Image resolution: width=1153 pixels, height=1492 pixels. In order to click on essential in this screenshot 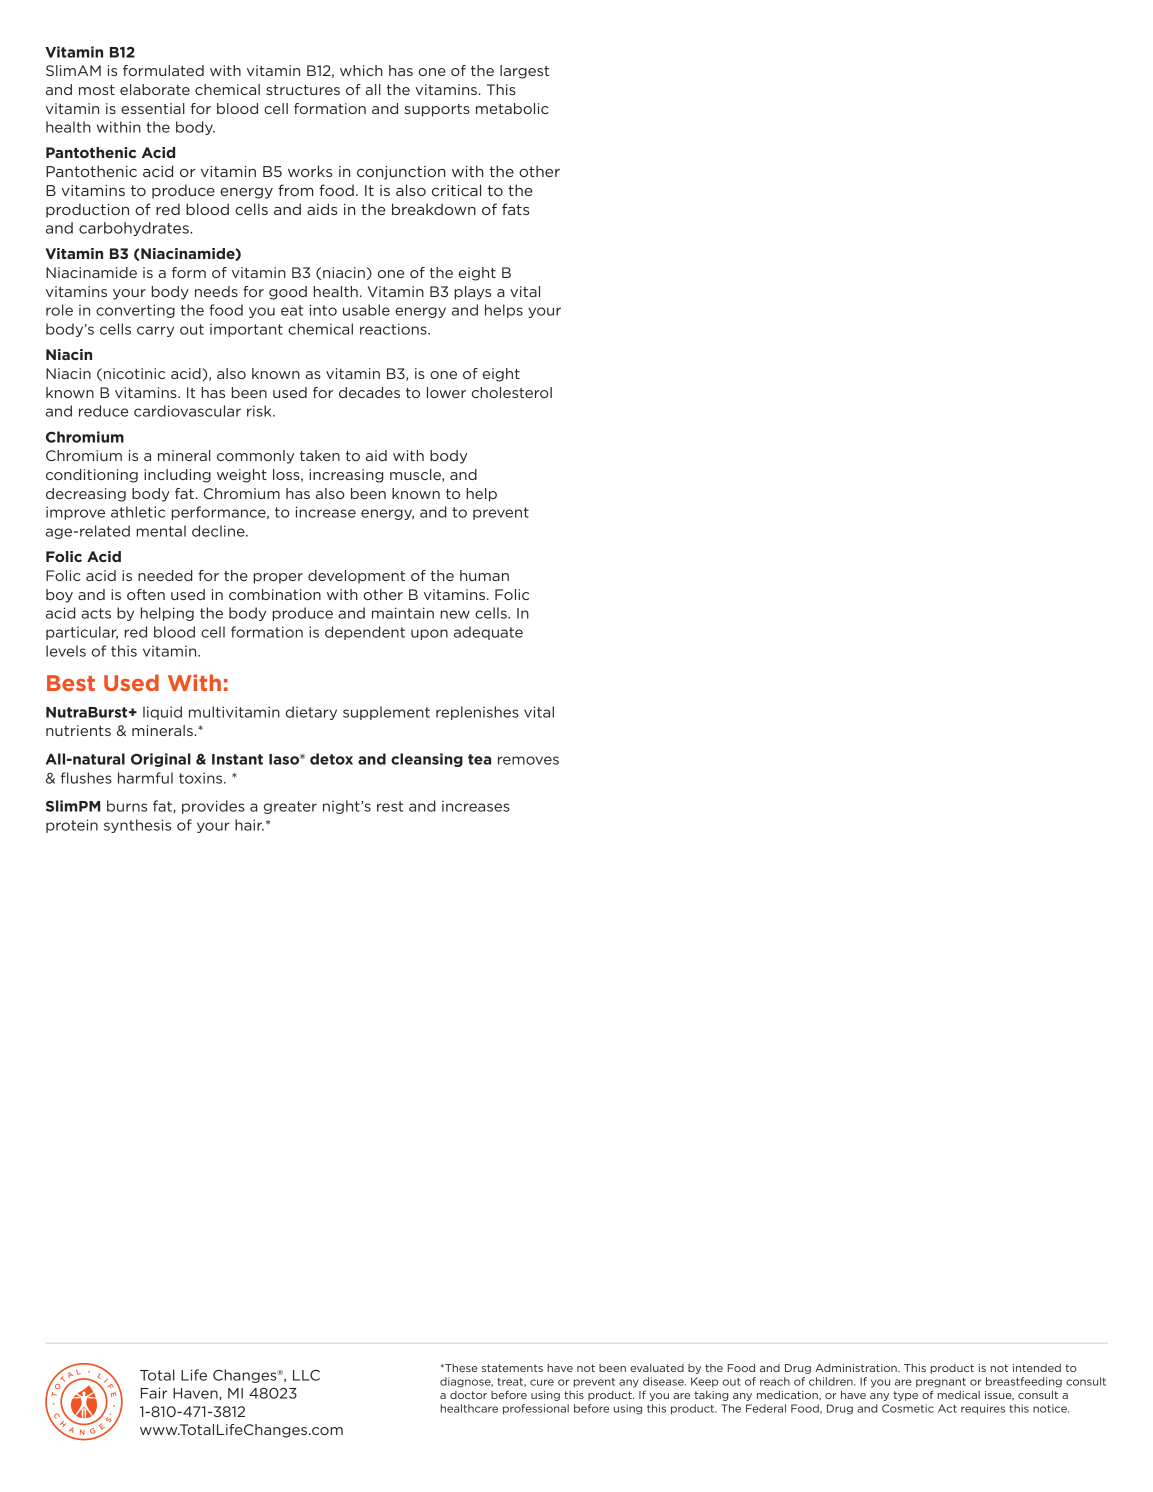, I will do `click(153, 108)`.
